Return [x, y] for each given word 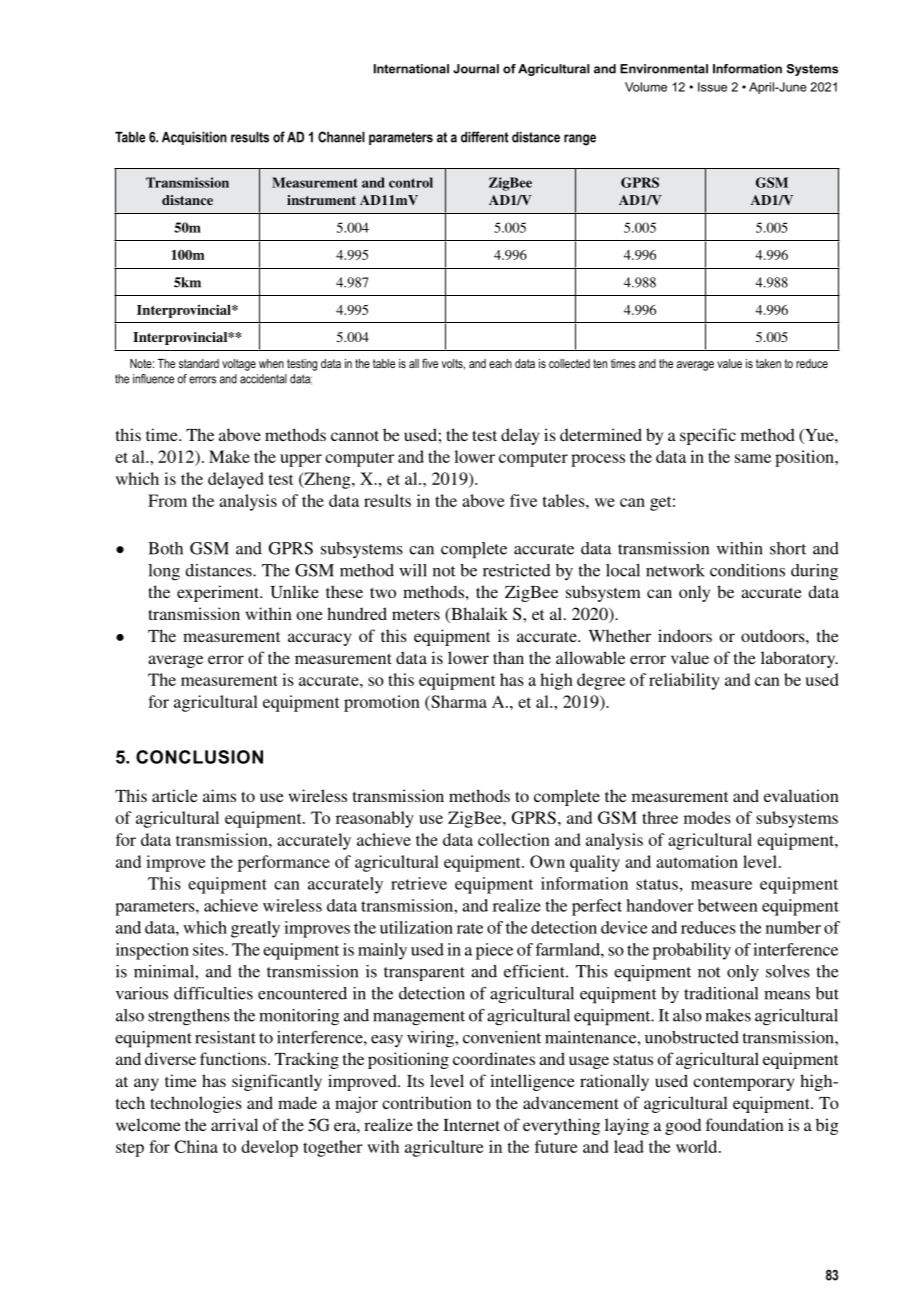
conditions [747, 570]
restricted [516, 570]
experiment [219, 593]
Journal [476, 69]
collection [514, 839]
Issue [712, 87]
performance [284, 863]
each [500, 363]
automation [697, 861]
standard [199, 363]
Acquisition [194, 138]
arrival [234, 1124]
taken [768, 363]
